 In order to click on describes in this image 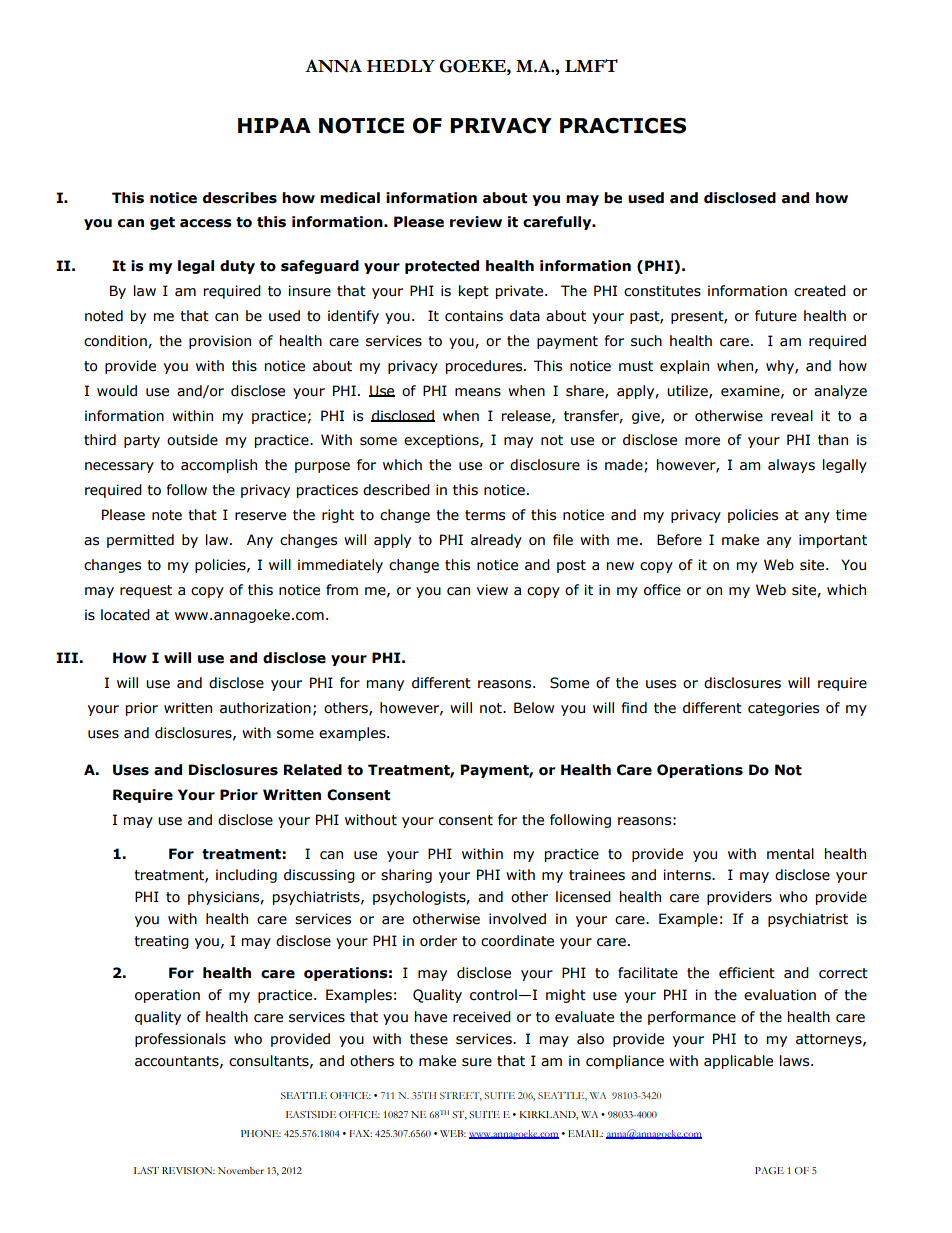, I will do `click(240, 198)`.
